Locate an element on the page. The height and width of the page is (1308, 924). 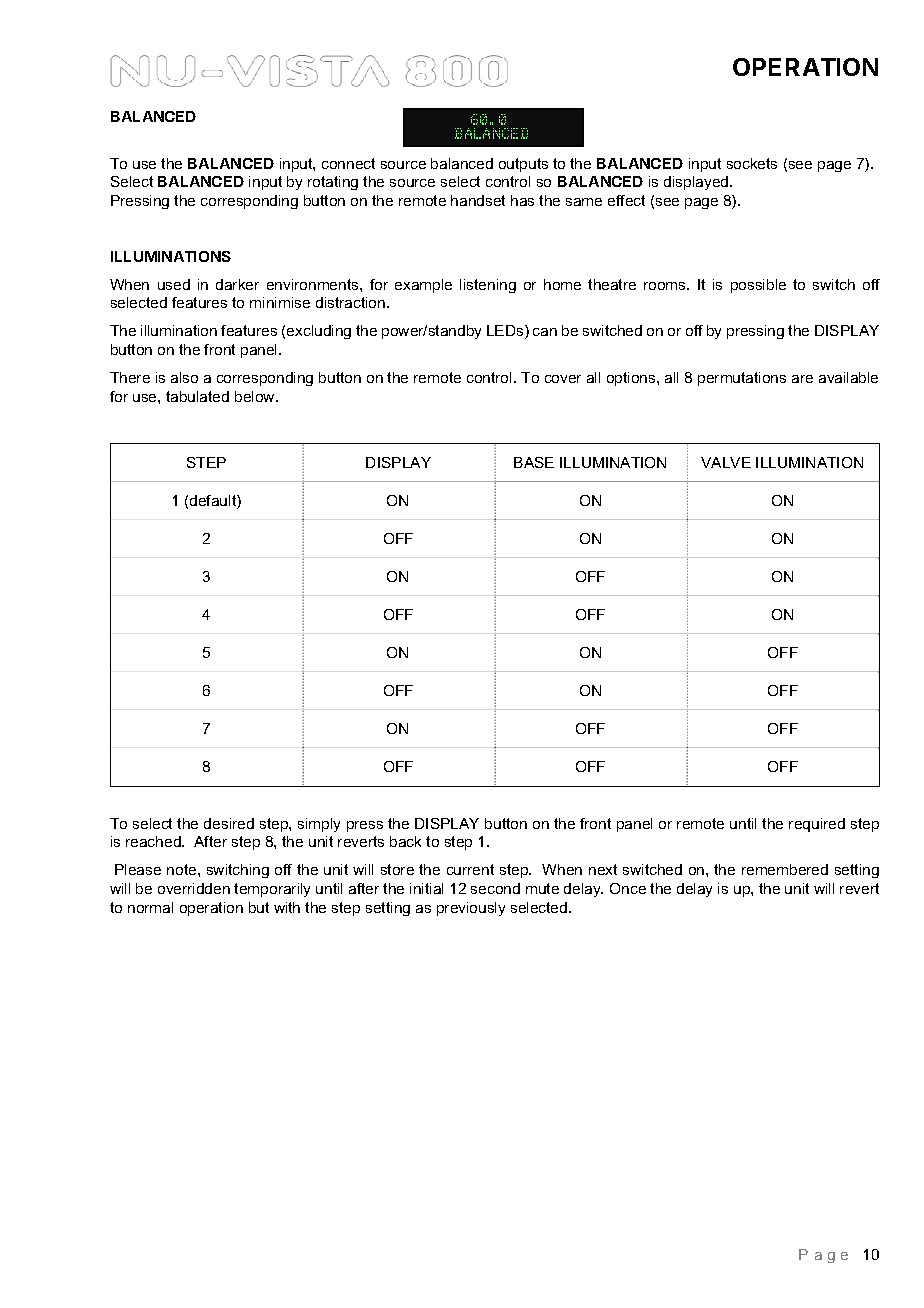
rotating is located at coordinates (333, 183).
